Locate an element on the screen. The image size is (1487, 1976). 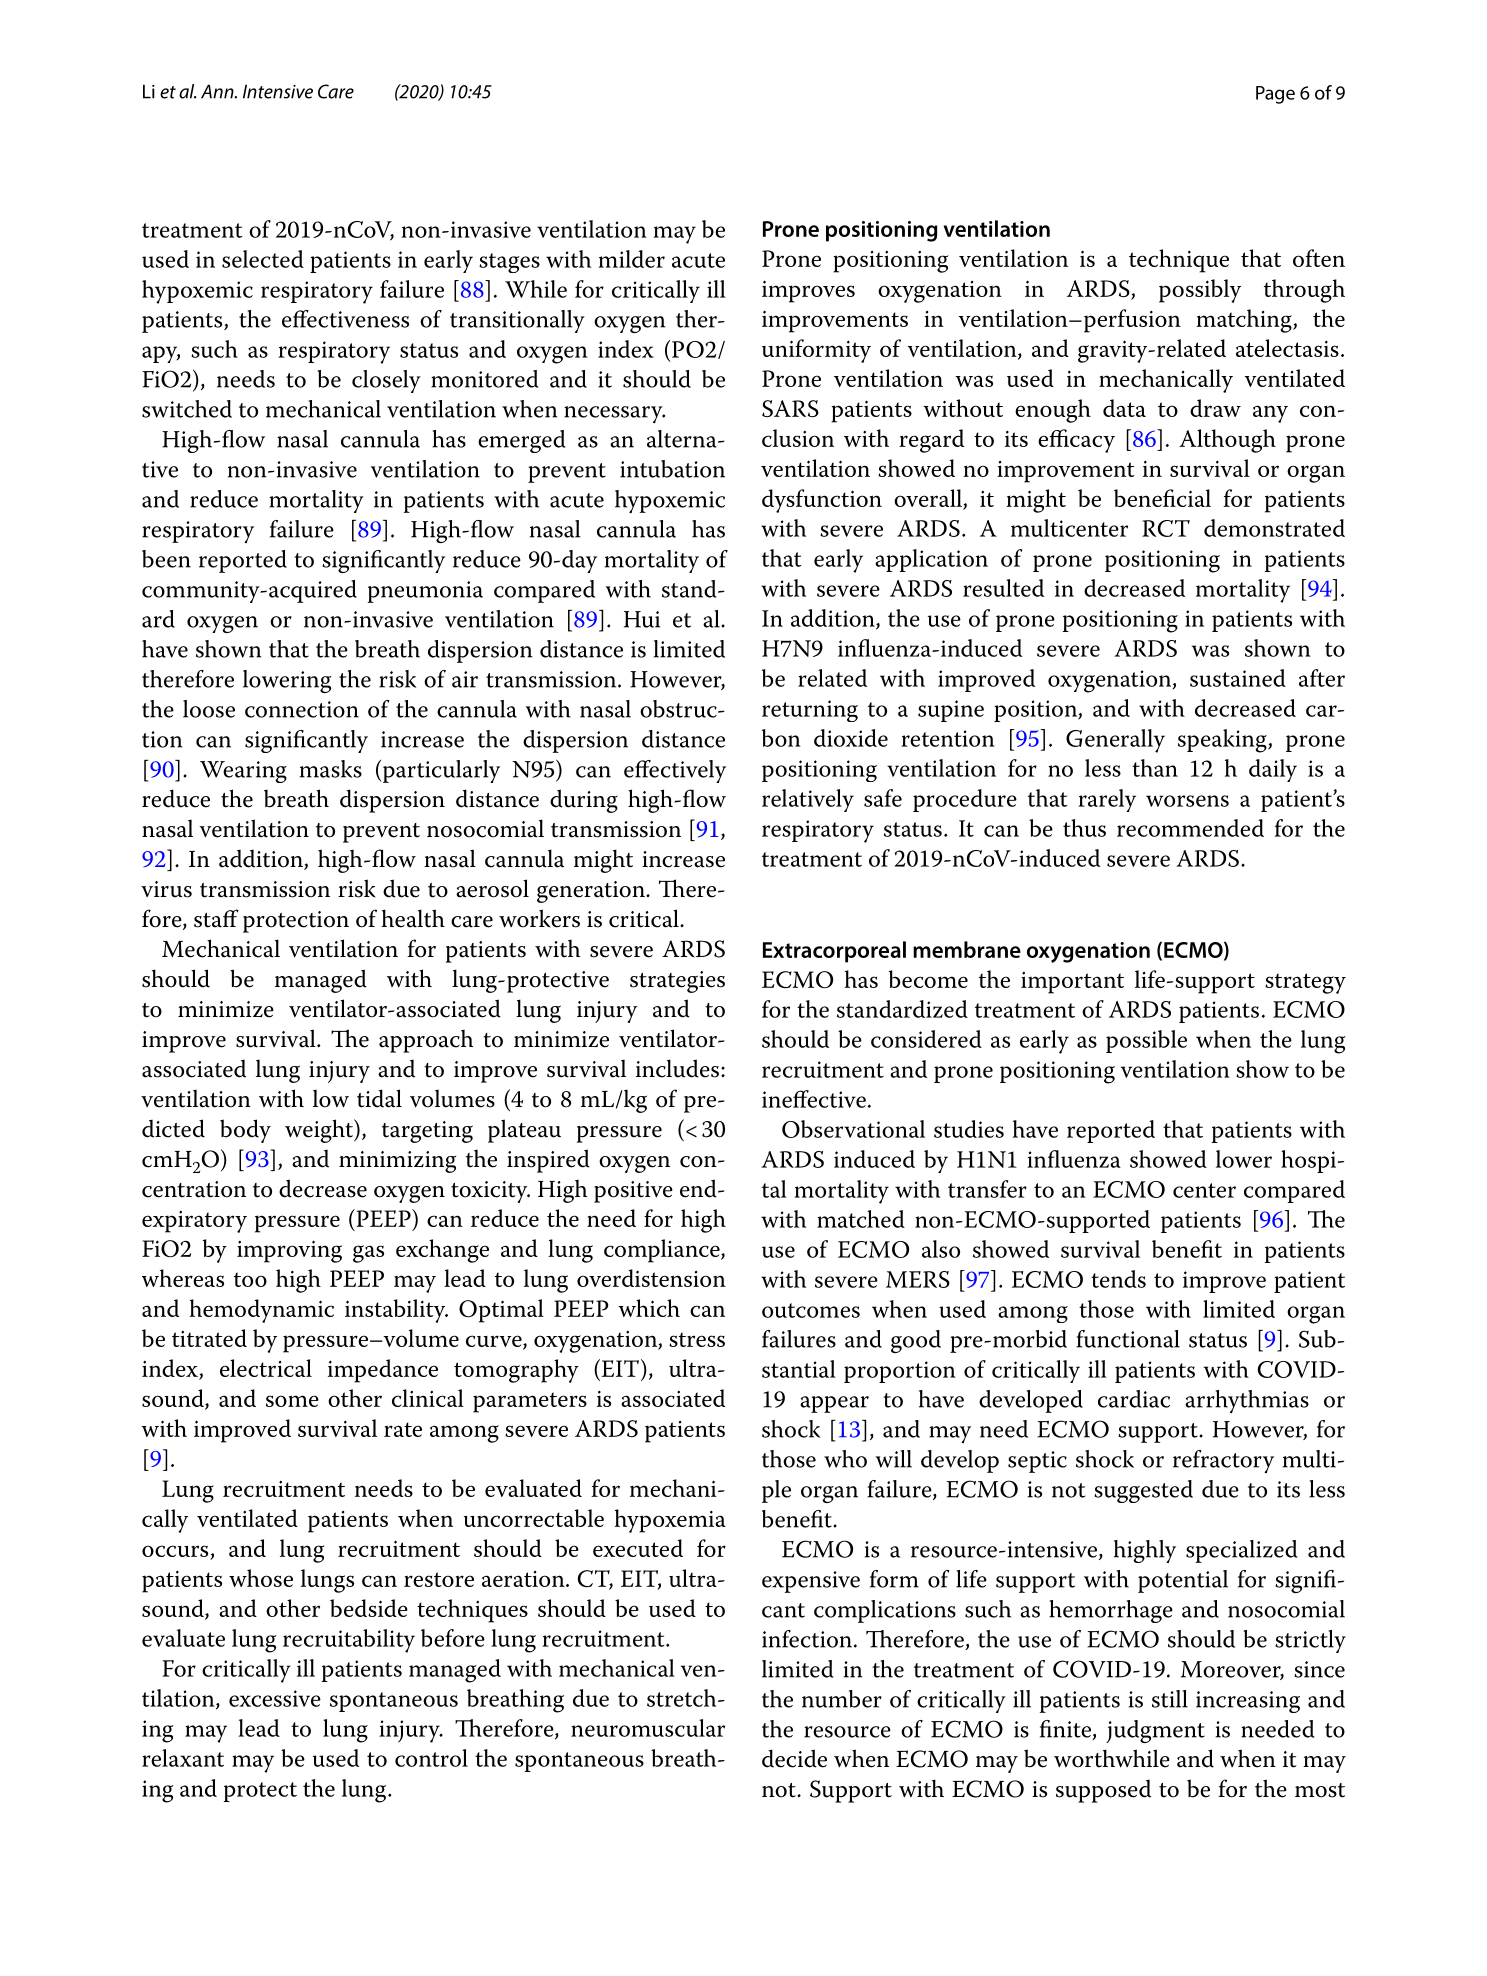
selected is located at coordinates (263, 259).
